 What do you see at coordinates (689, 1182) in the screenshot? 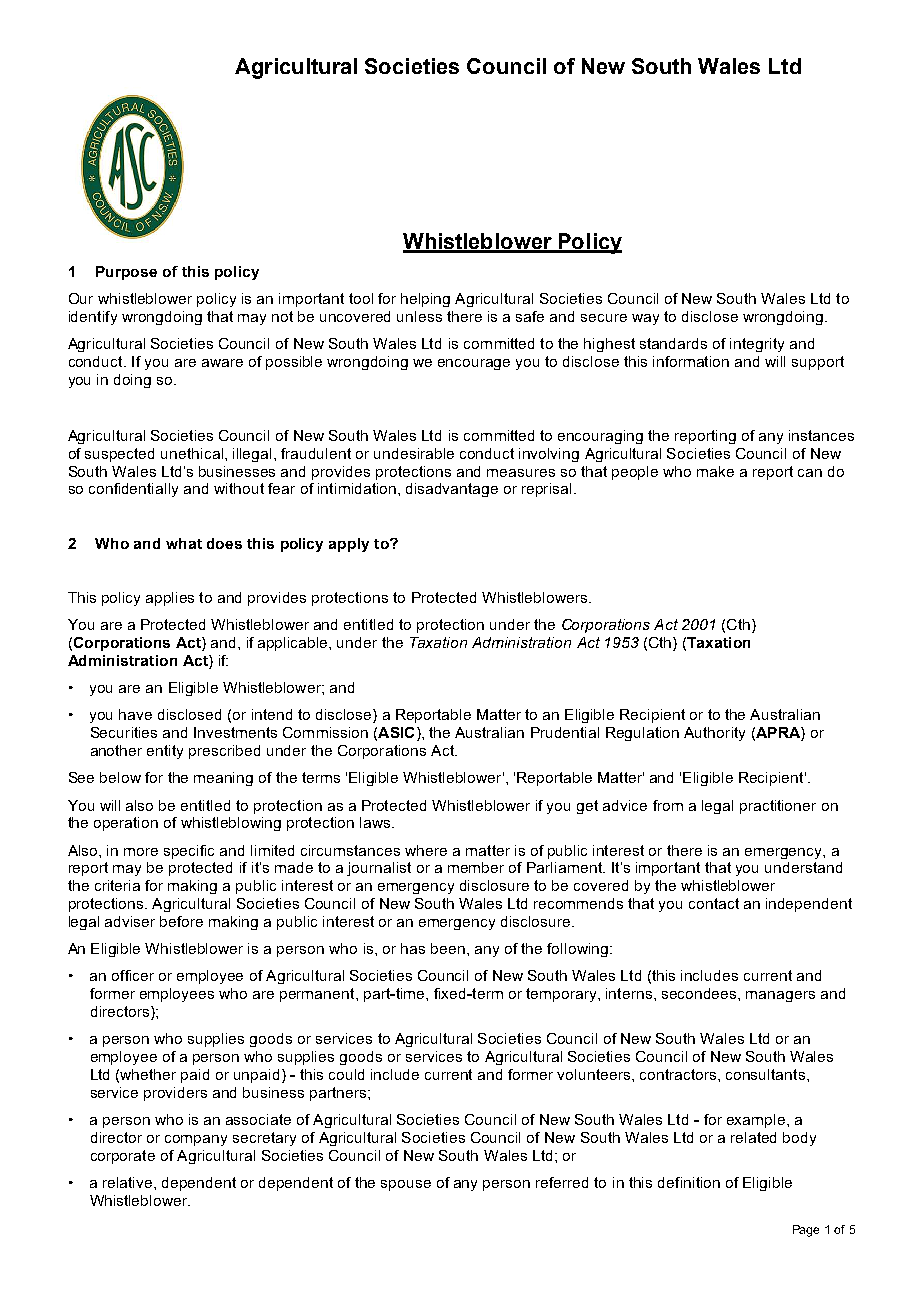
I see `definition` at bounding box center [689, 1182].
